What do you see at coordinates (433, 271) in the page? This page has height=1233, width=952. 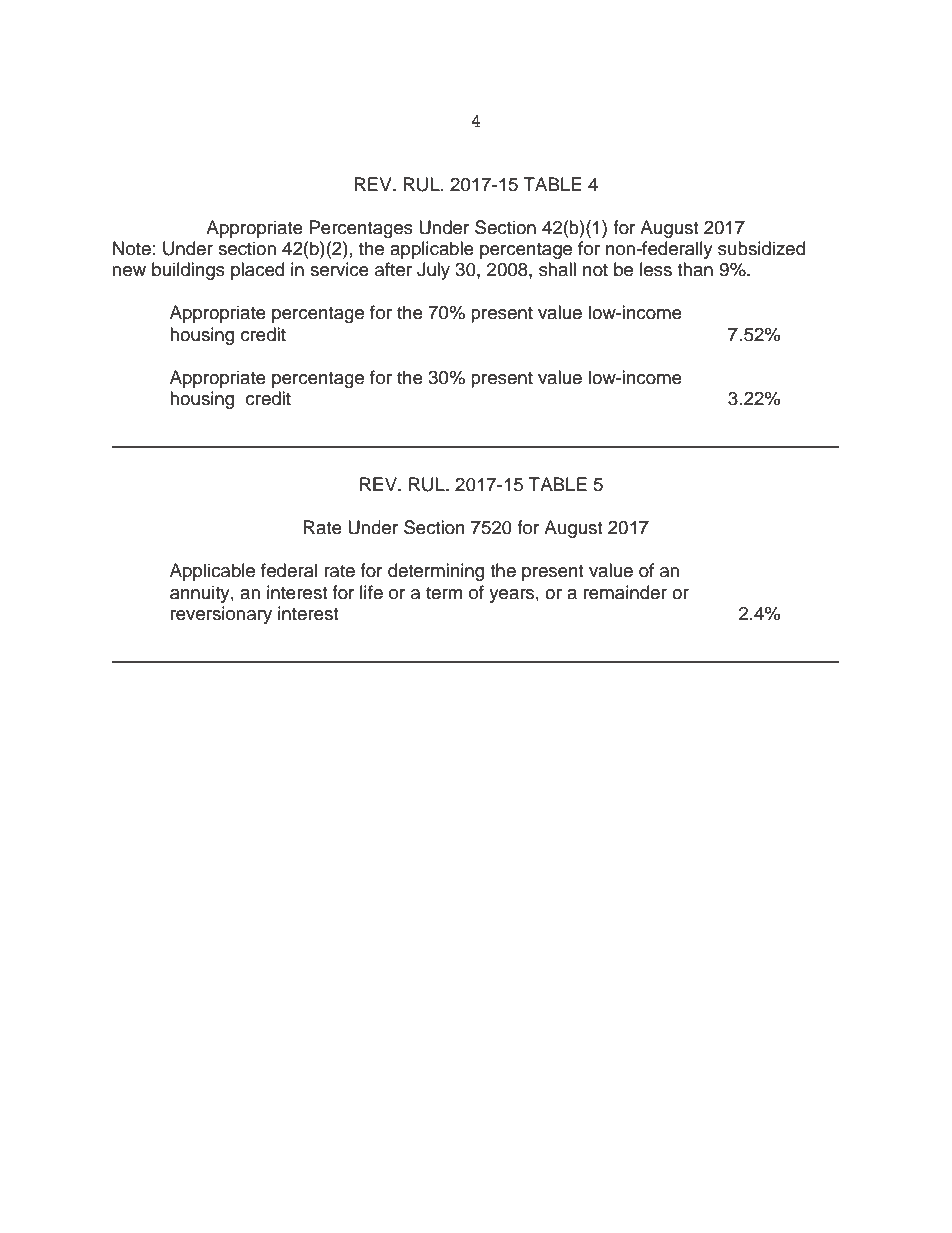 I see `July` at bounding box center [433, 271].
